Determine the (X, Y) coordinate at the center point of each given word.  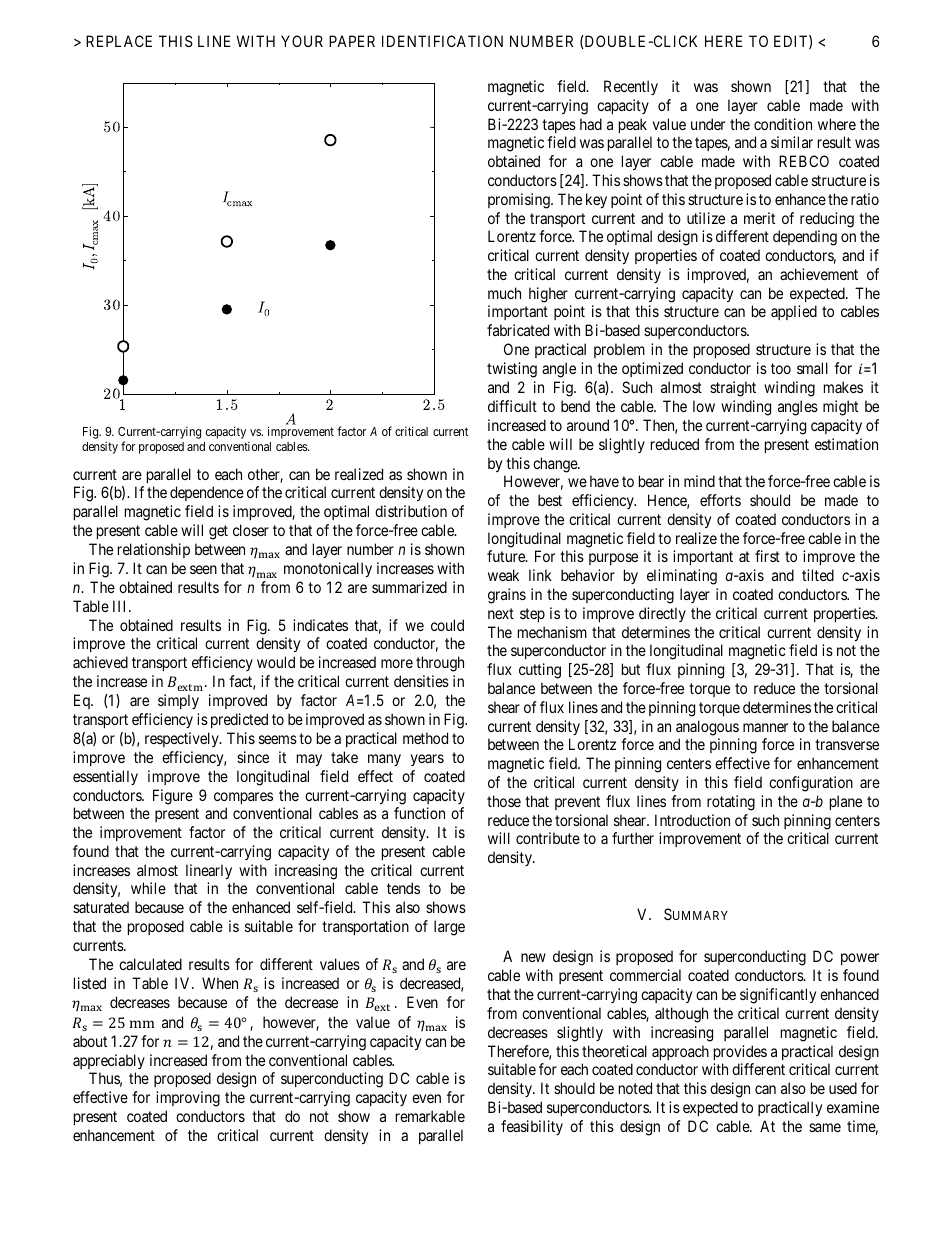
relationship (154, 550)
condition (783, 124)
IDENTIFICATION (442, 41)
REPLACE (119, 41)
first (767, 556)
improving (188, 1099)
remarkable (430, 1116)
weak (503, 575)
